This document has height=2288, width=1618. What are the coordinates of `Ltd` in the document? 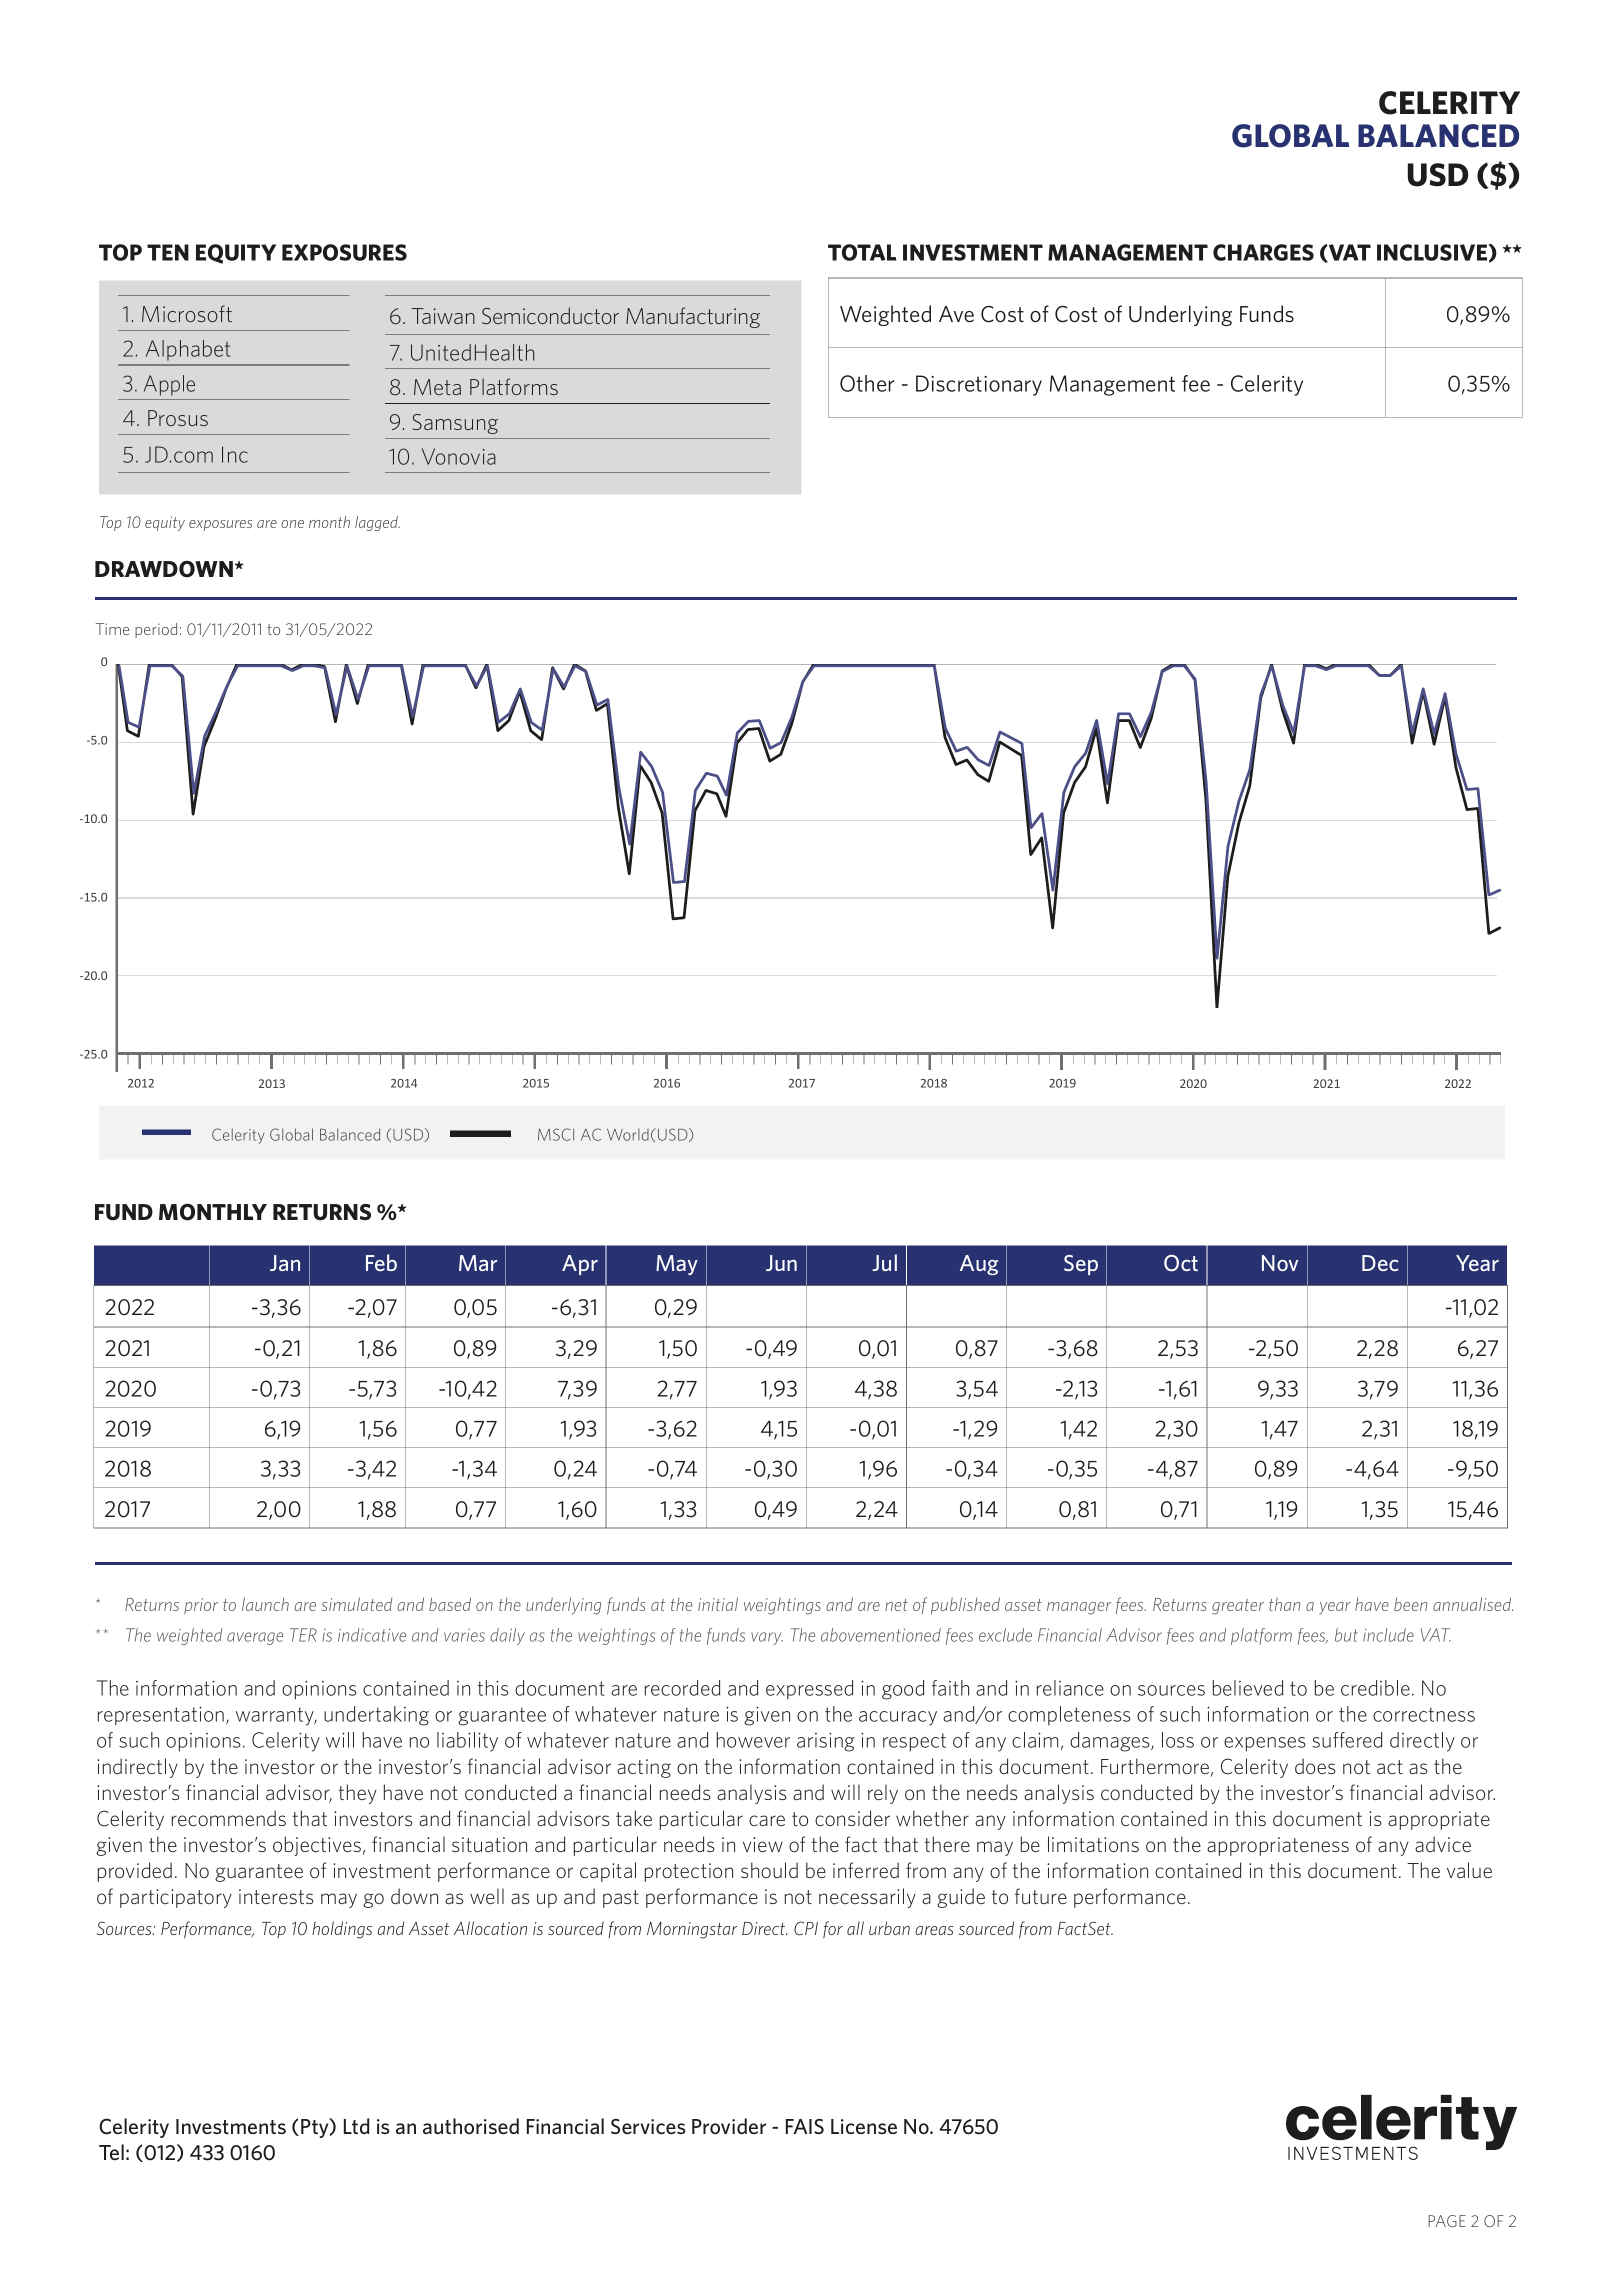 It's located at (356, 2126).
